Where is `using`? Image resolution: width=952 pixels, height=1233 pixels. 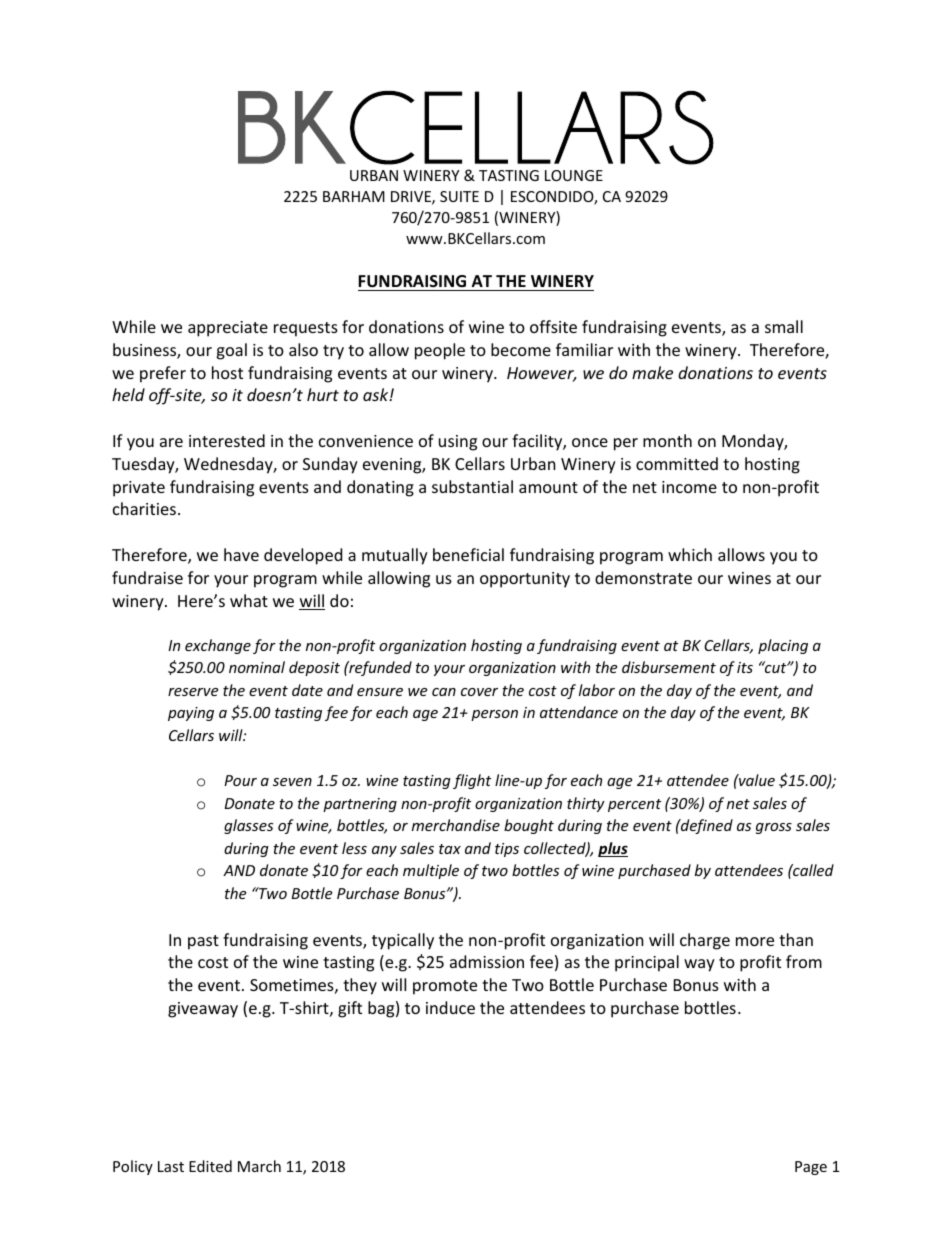 using is located at coordinates (458, 443).
